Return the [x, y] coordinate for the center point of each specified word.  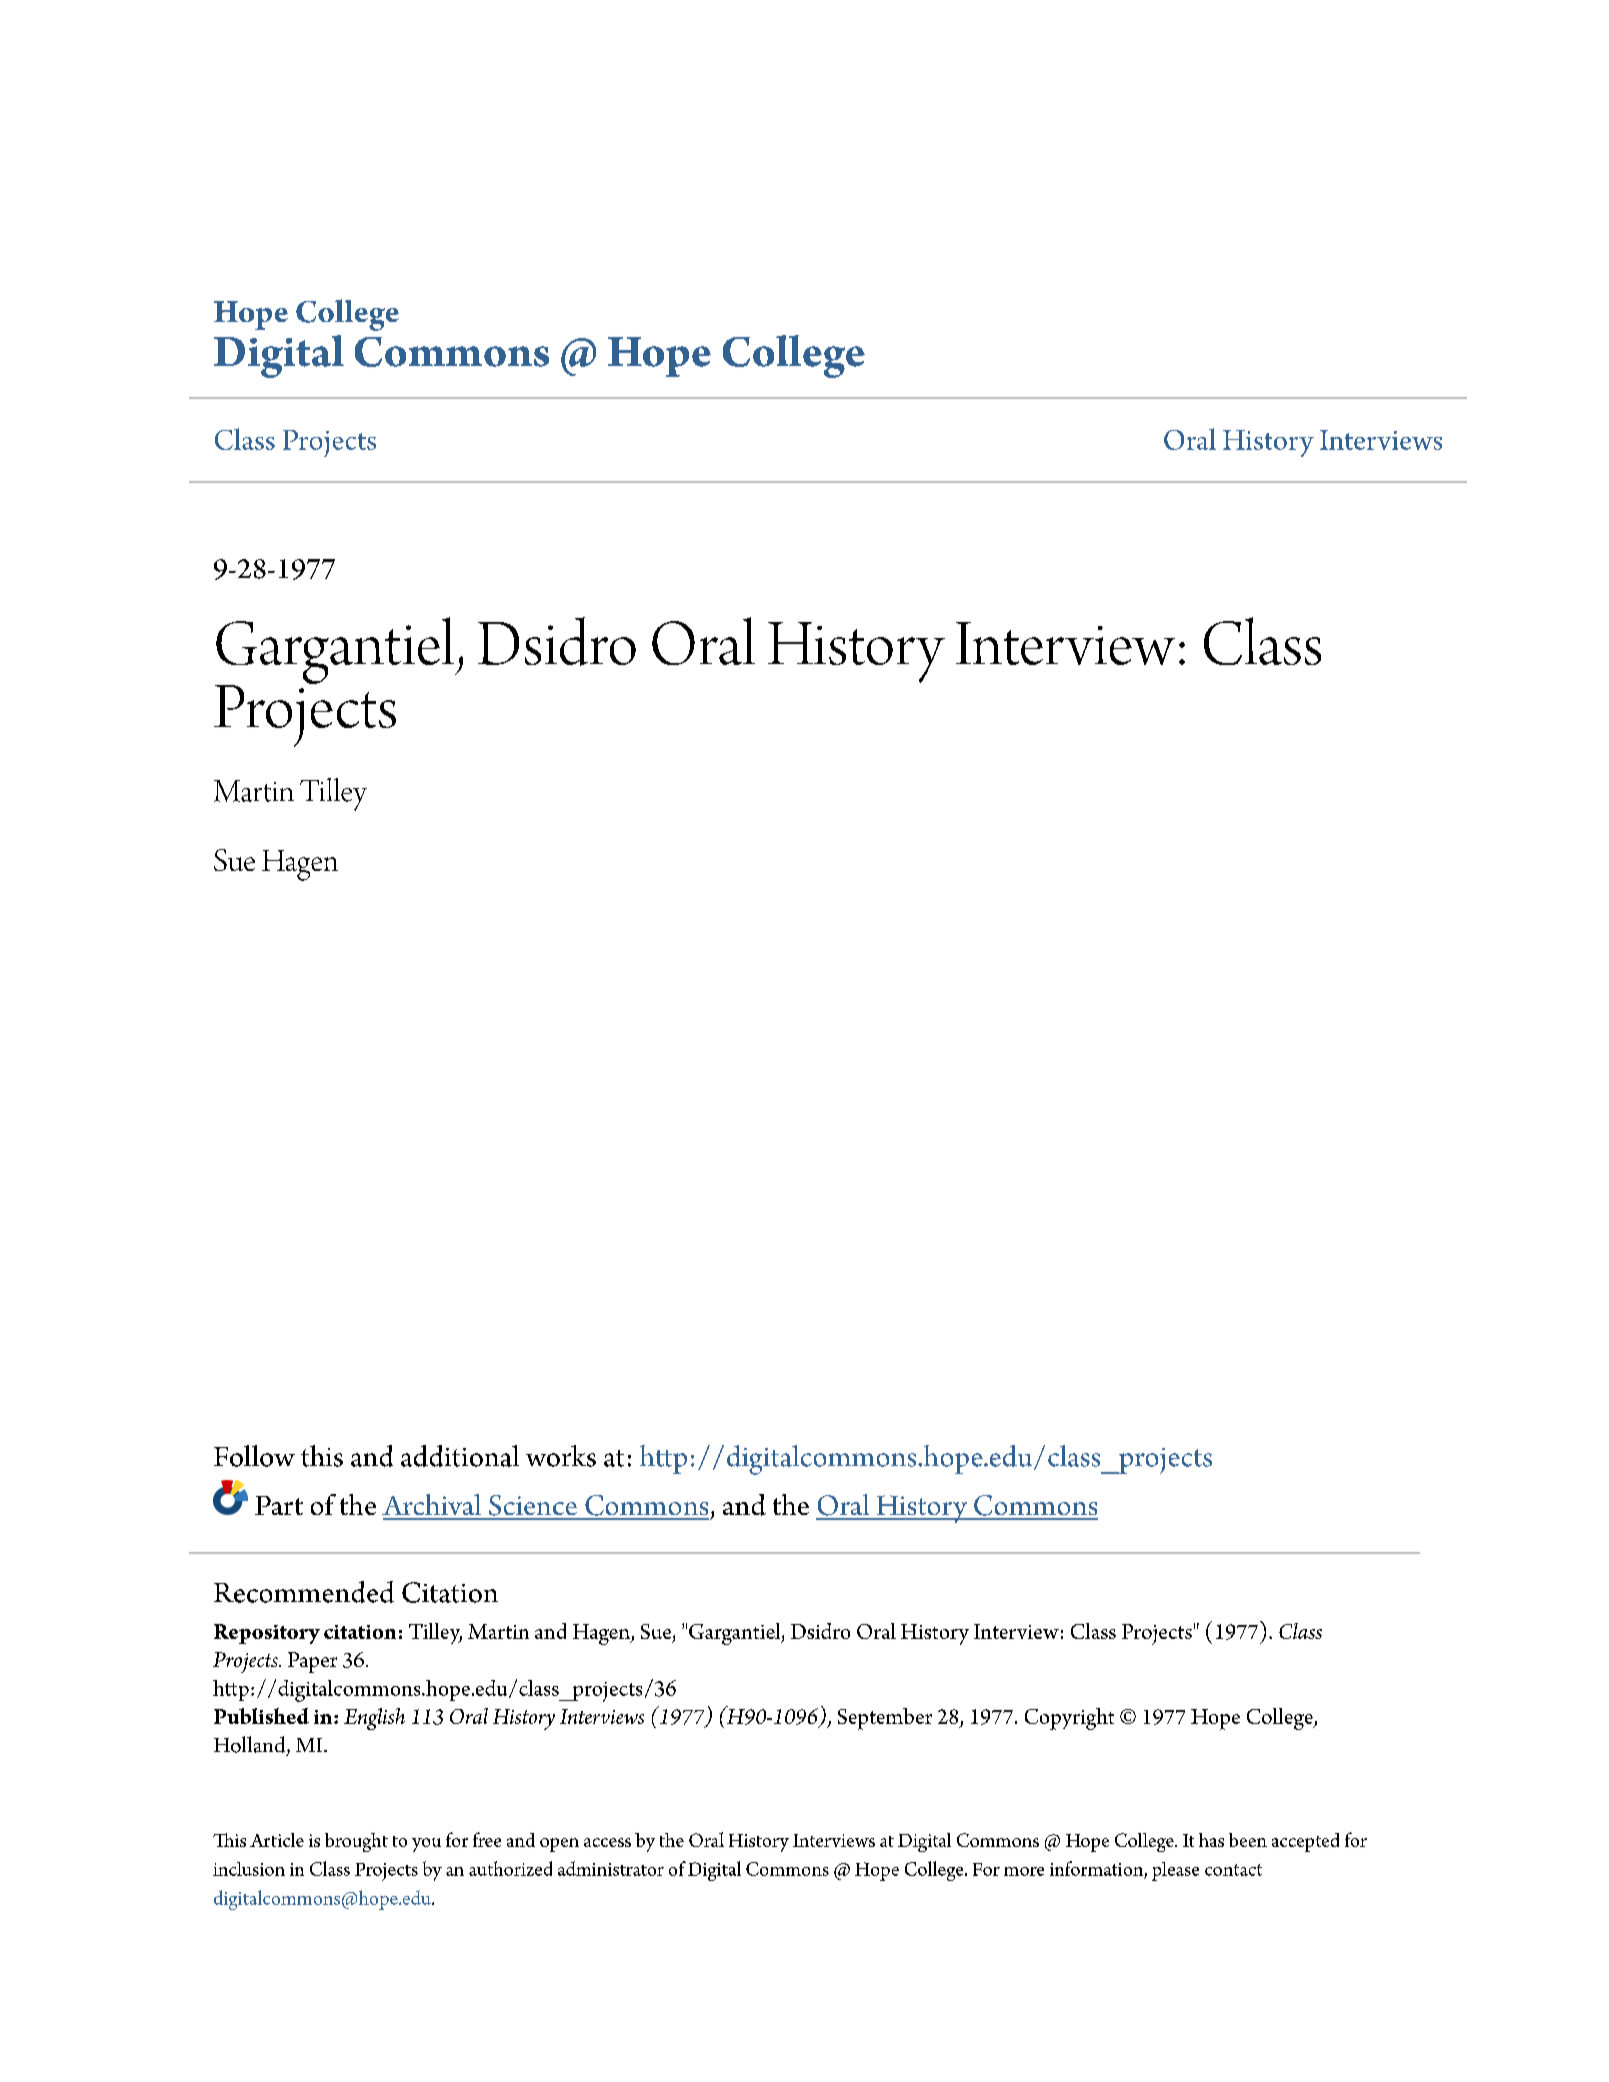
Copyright [1069, 1719]
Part [279, 1505]
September [885, 1719]
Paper [312, 1662]
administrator [611, 1868]
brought [356, 1842]
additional [460, 1456]
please [1175, 1871]
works [561, 1456]
